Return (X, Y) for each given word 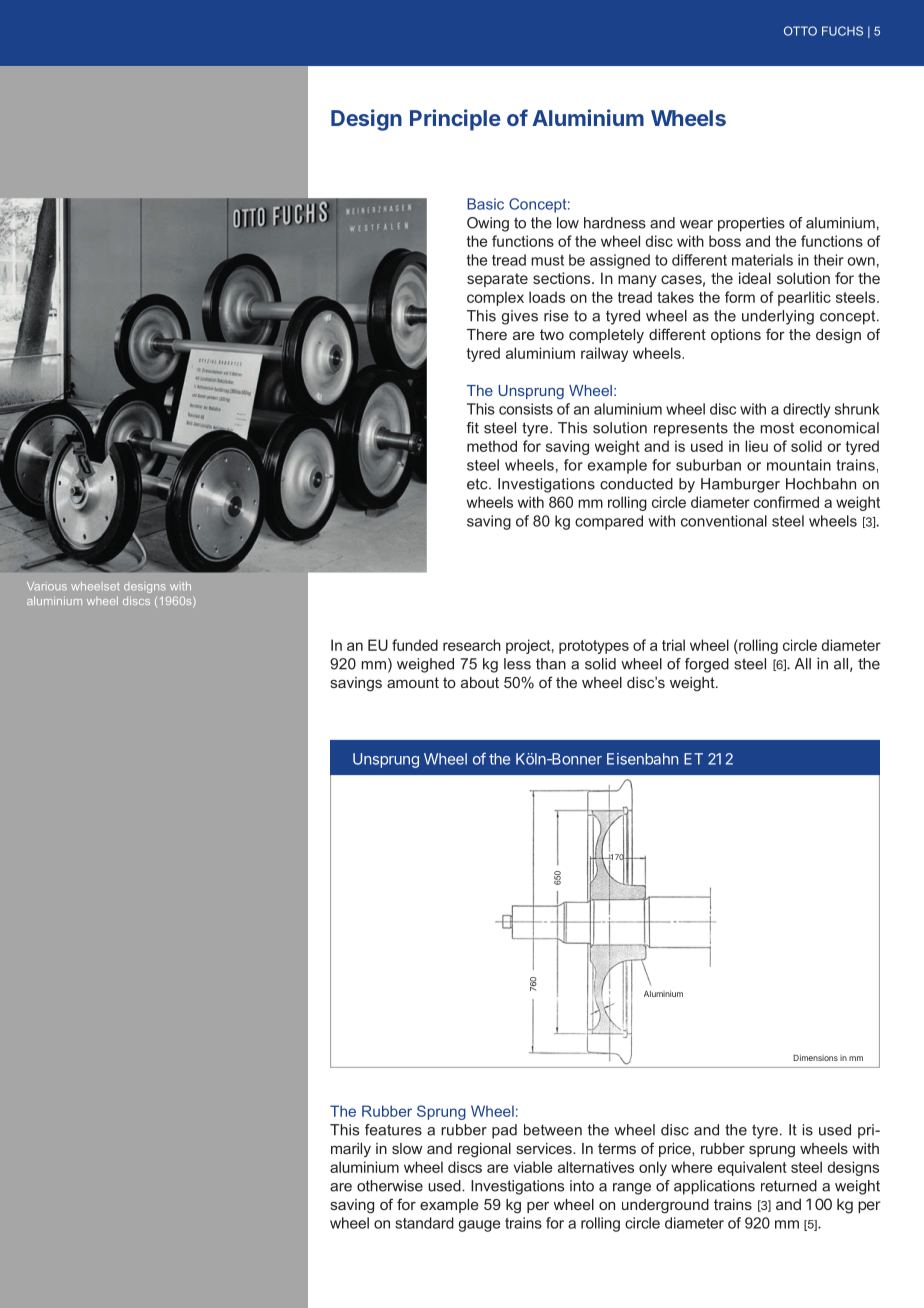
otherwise (390, 1186)
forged (707, 665)
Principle (455, 120)
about (480, 682)
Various (47, 586)
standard (424, 1223)
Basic (485, 204)
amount (413, 682)
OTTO (800, 31)
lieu (756, 446)
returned (789, 1186)
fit (472, 428)
